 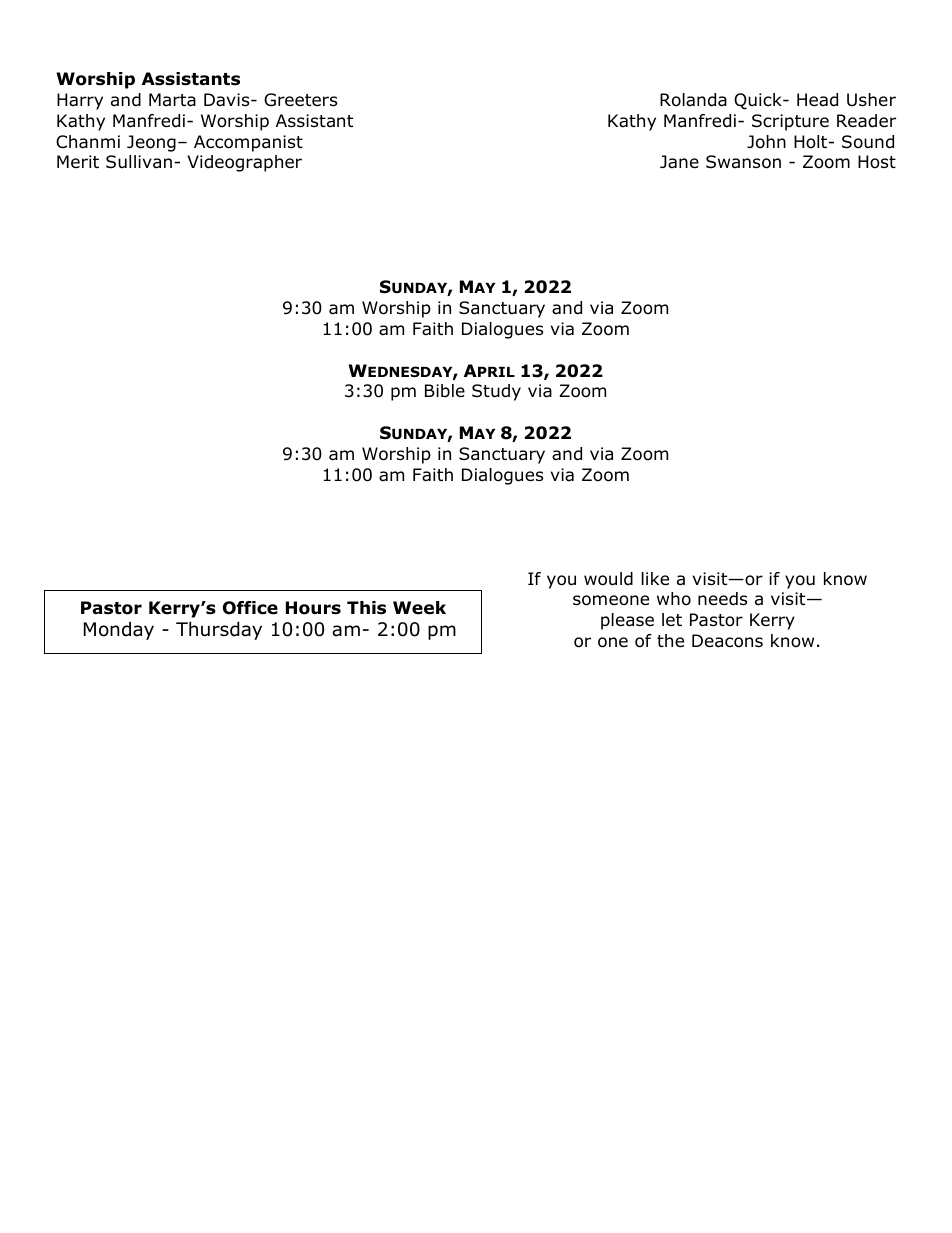 What do you see at coordinates (877, 162) in the page?
I see `Host` at bounding box center [877, 162].
